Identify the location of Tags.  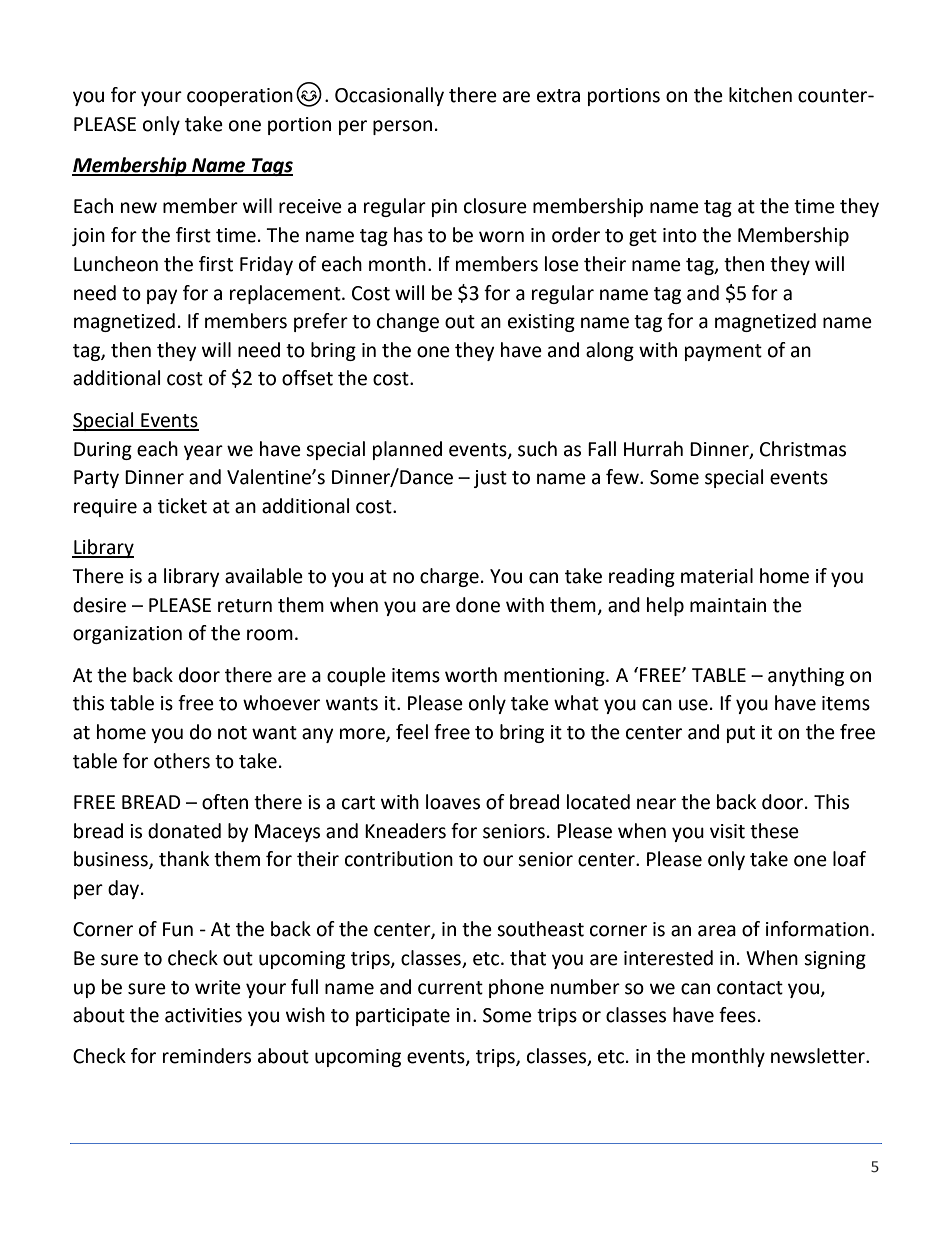
(271, 167).
